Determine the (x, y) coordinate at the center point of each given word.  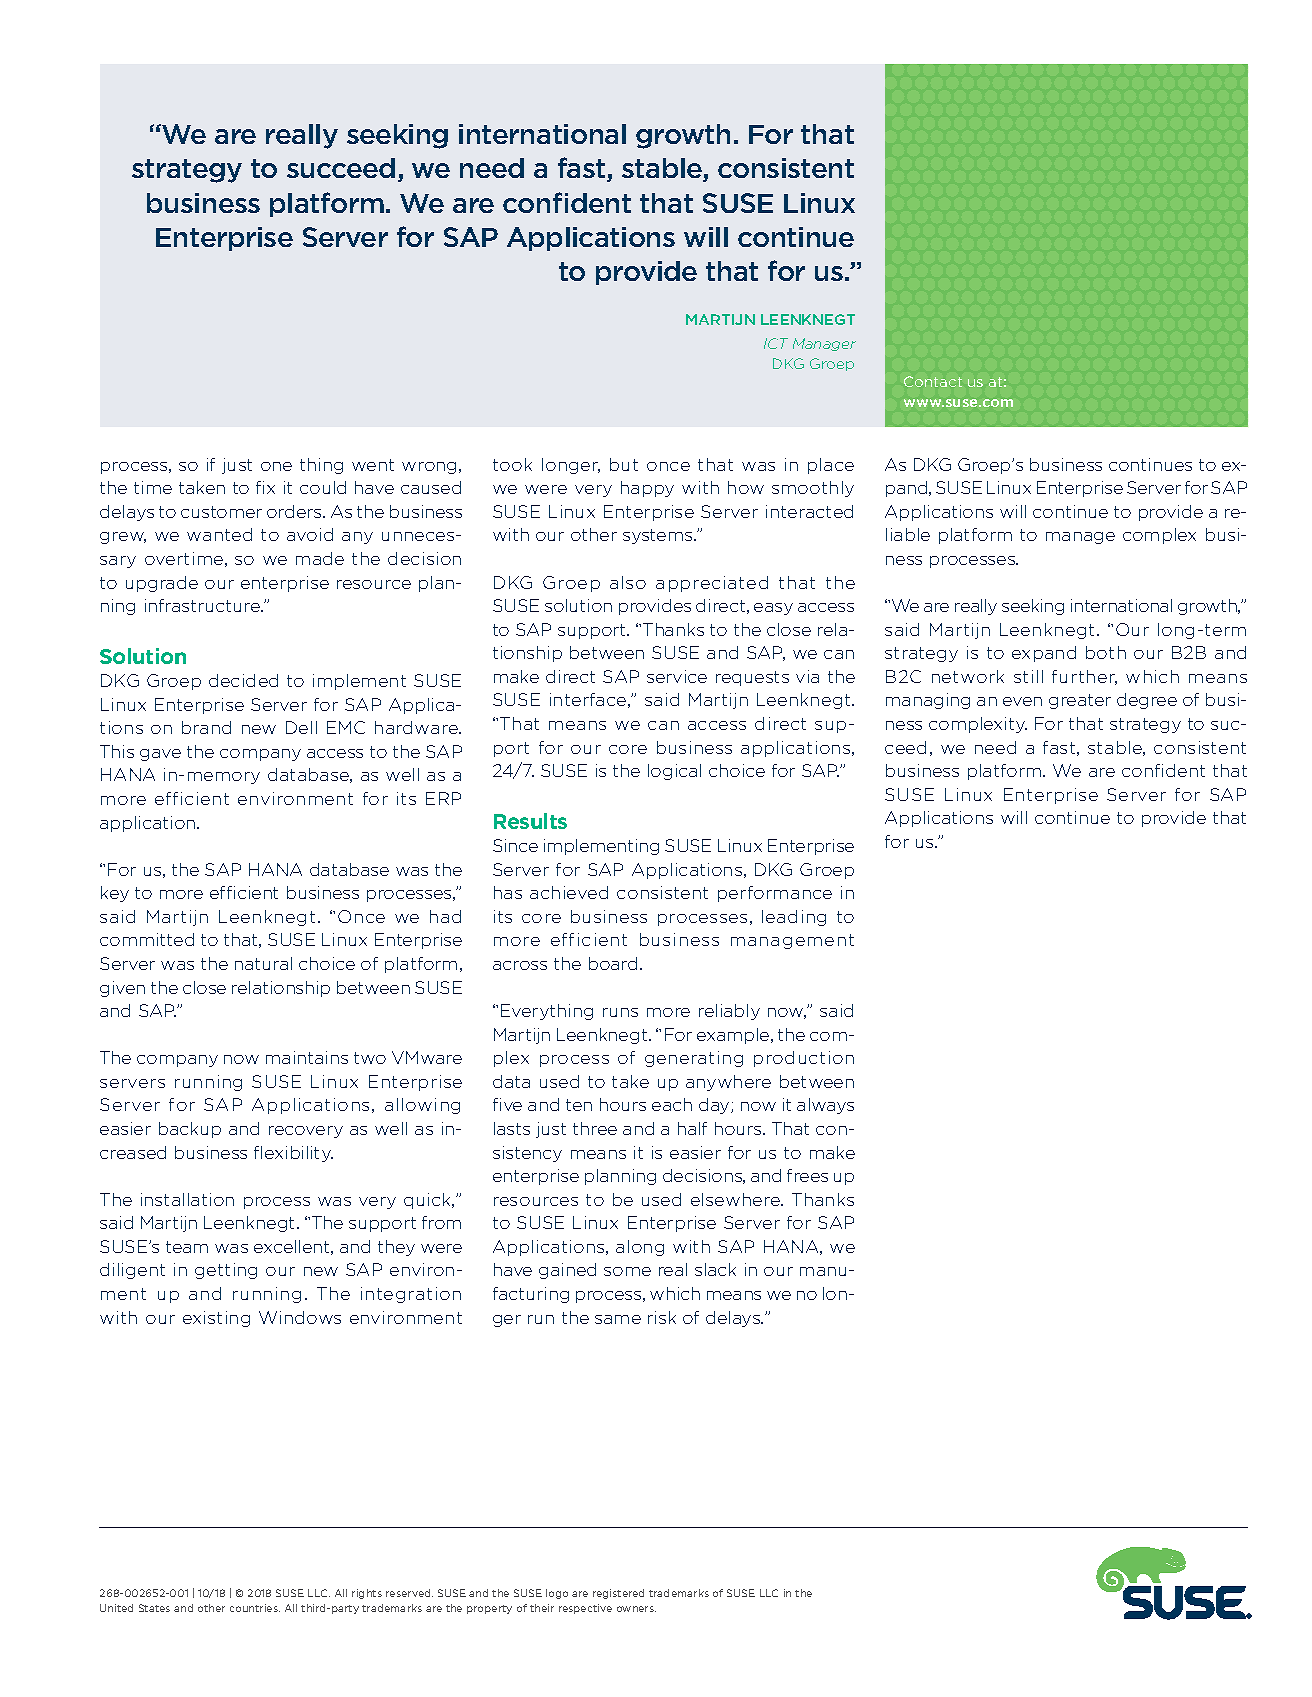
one (276, 466)
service (677, 676)
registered (618, 1594)
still (1028, 676)
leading (794, 918)
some (627, 1271)
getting (226, 1271)
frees (807, 1175)
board (613, 963)
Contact (933, 381)
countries (255, 1608)
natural (263, 963)
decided (243, 680)
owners (636, 1609)
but (624, 464)
